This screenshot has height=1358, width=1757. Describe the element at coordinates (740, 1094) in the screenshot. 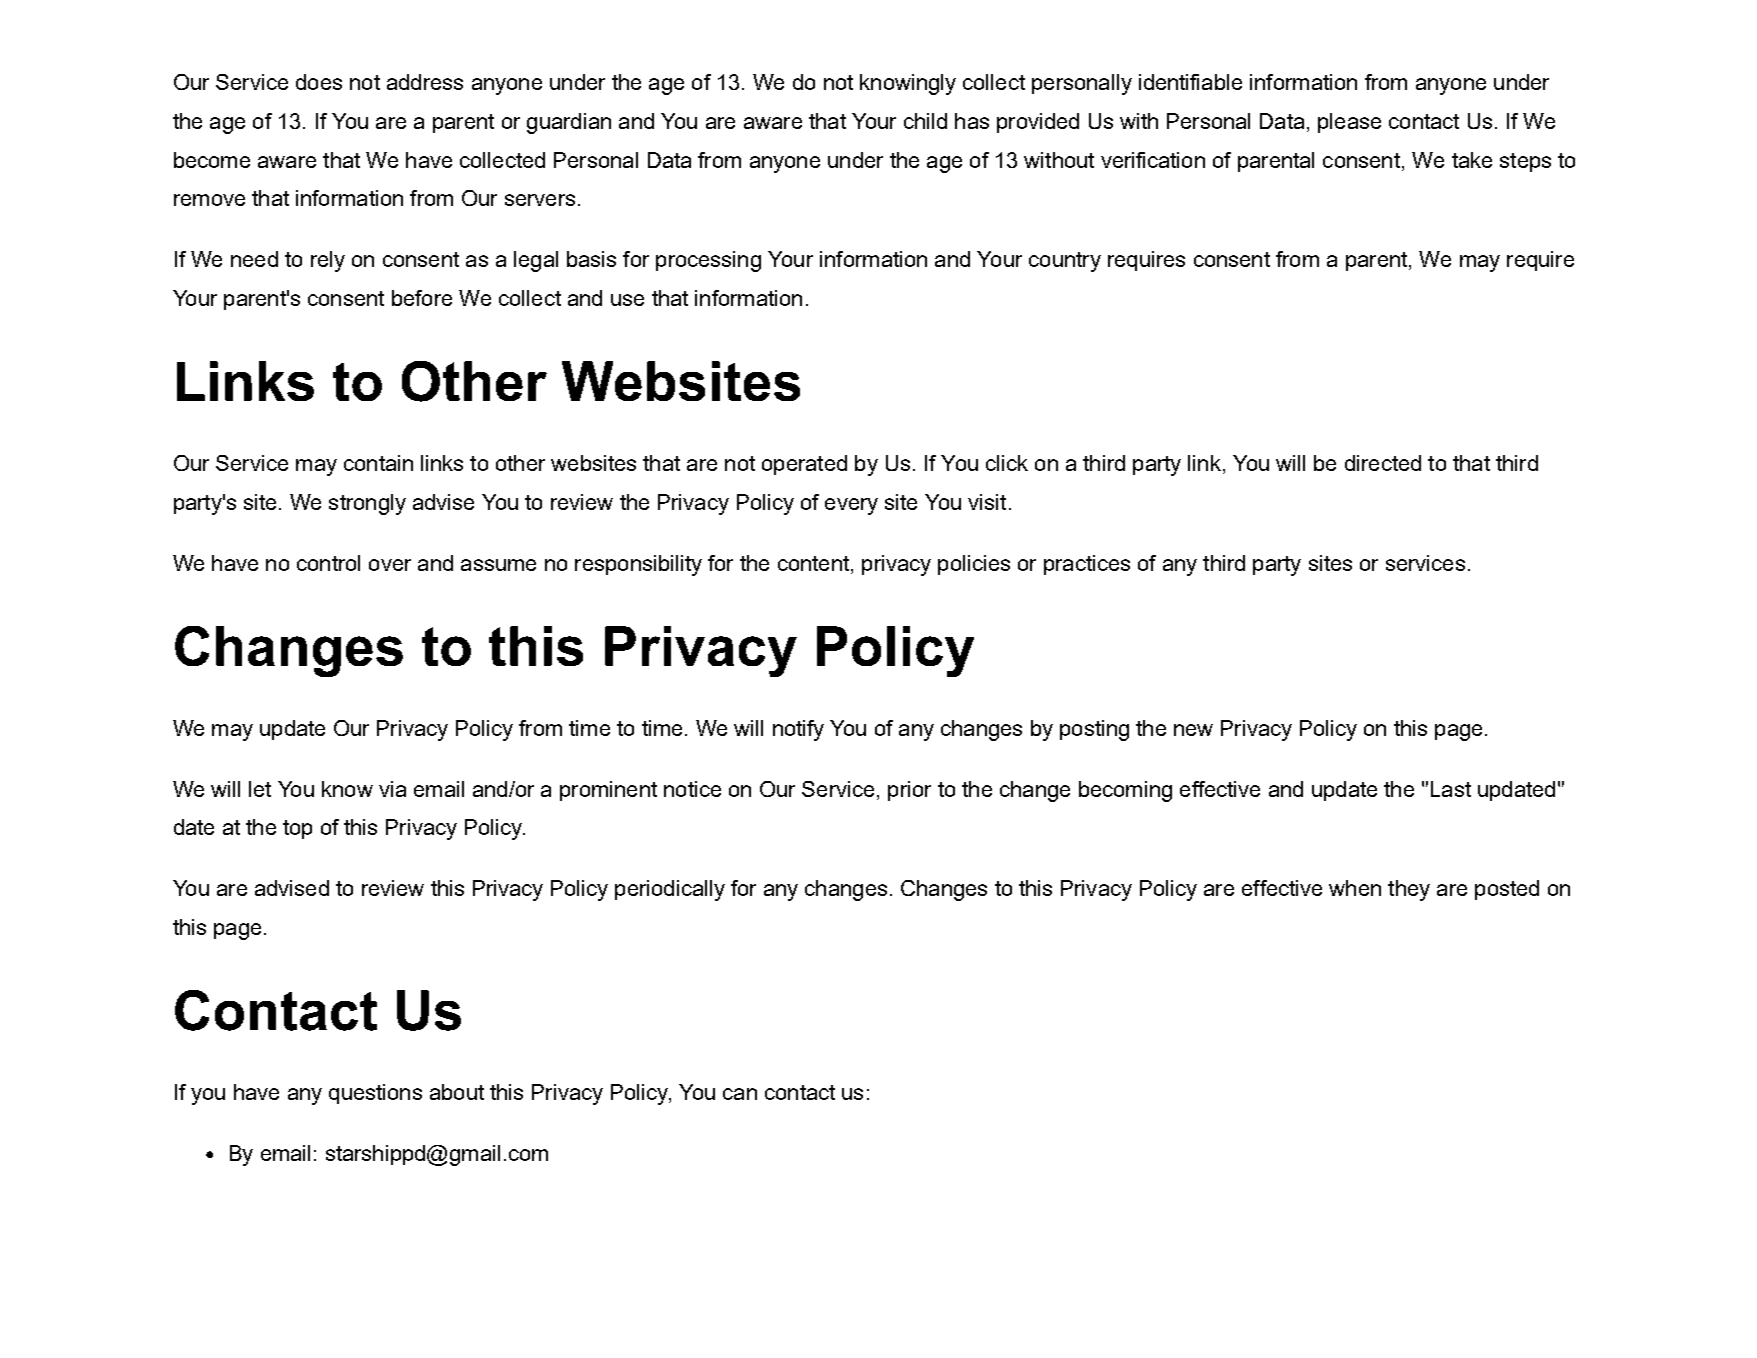

I see `can` at that location.
